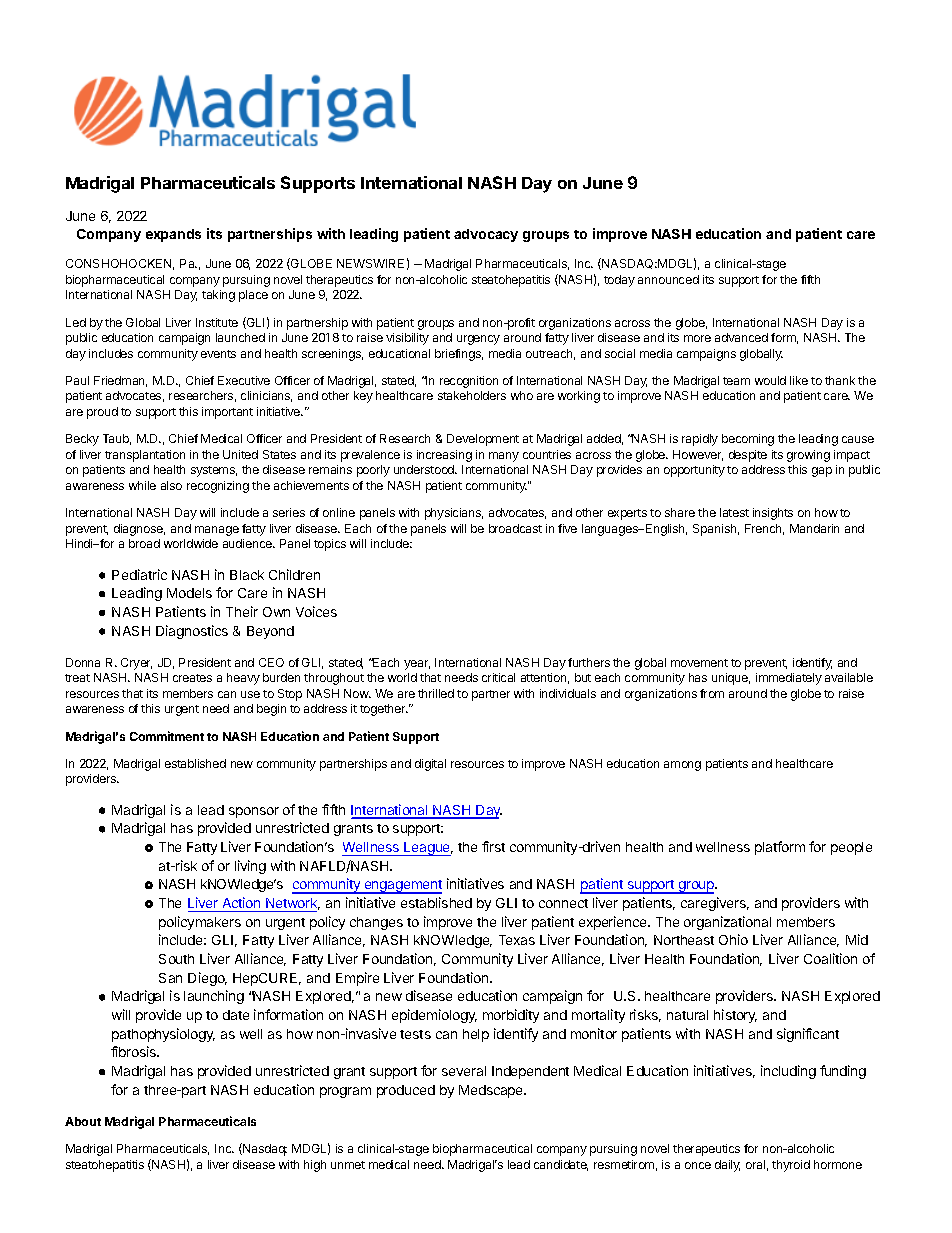  What do you see at coordinates (668, 279) in the screenshot?
I see `announced` at bounding box center [668, 279].
